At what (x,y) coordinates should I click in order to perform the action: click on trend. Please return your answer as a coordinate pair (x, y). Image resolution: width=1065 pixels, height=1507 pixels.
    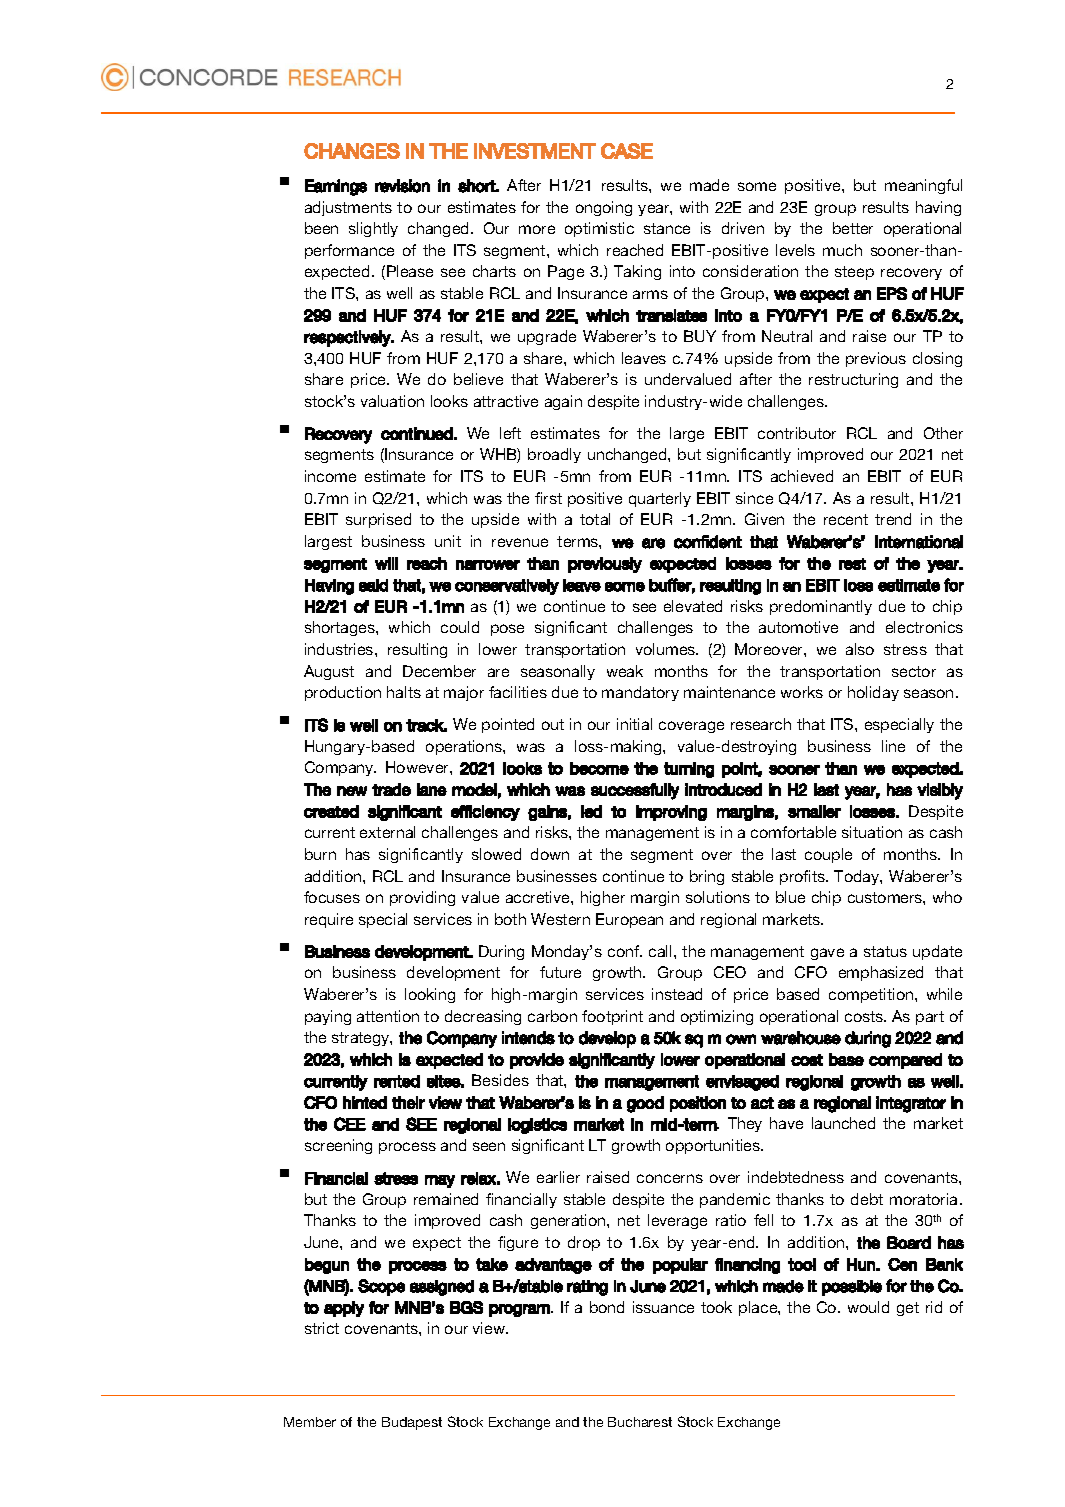
    Looking at the image, I should click on (893, 519).
